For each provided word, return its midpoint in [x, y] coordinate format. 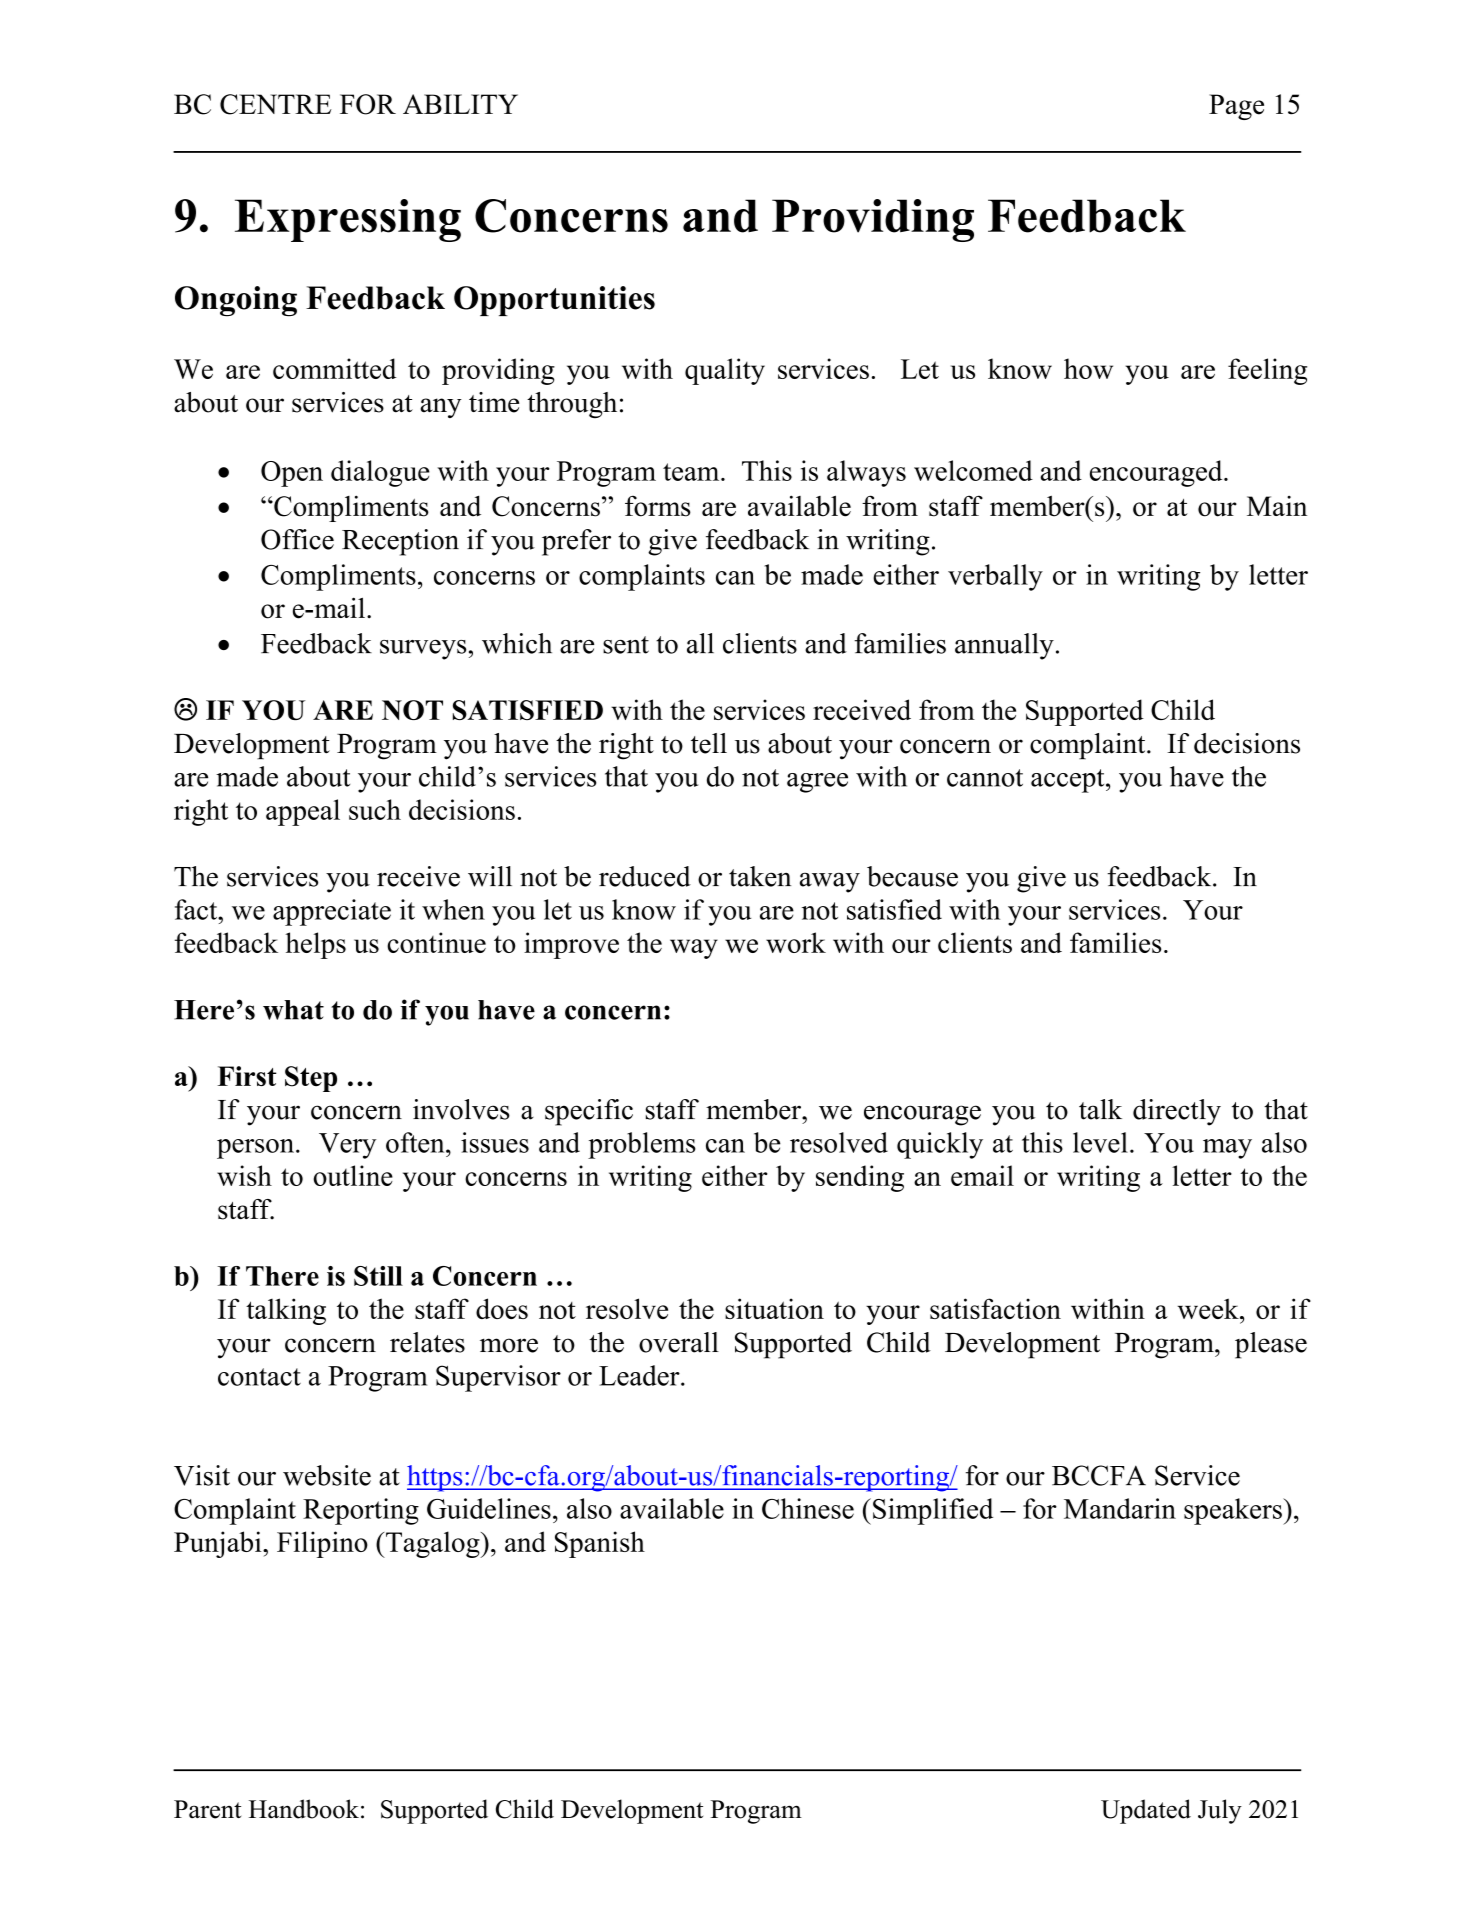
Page [1236, 107]
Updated [1146, 1811]
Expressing [348, 220]
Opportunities [554, 301]
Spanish [600, 1544]
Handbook [304, 1809]
